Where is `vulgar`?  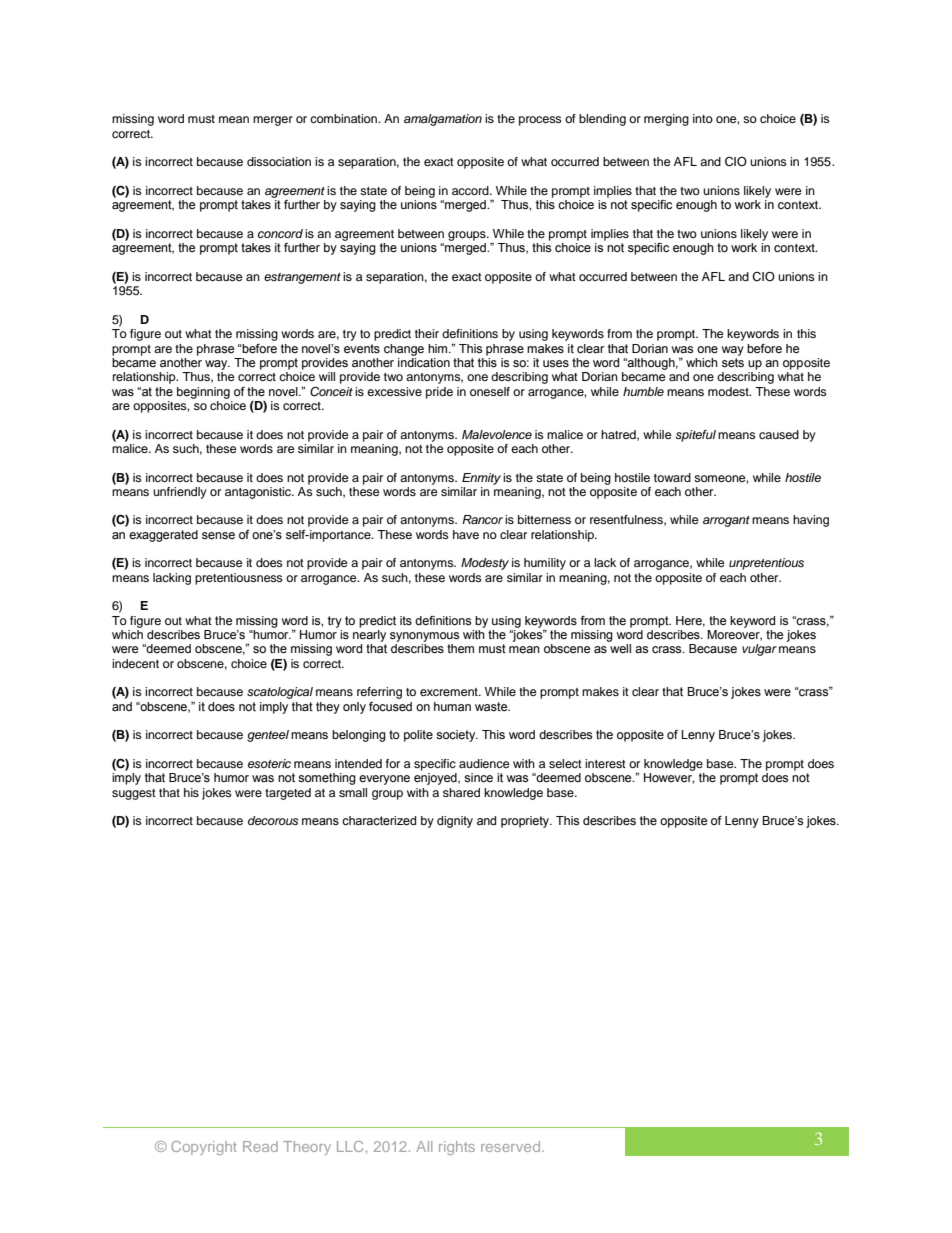 vulgar is located at coordinates (759, 650).
